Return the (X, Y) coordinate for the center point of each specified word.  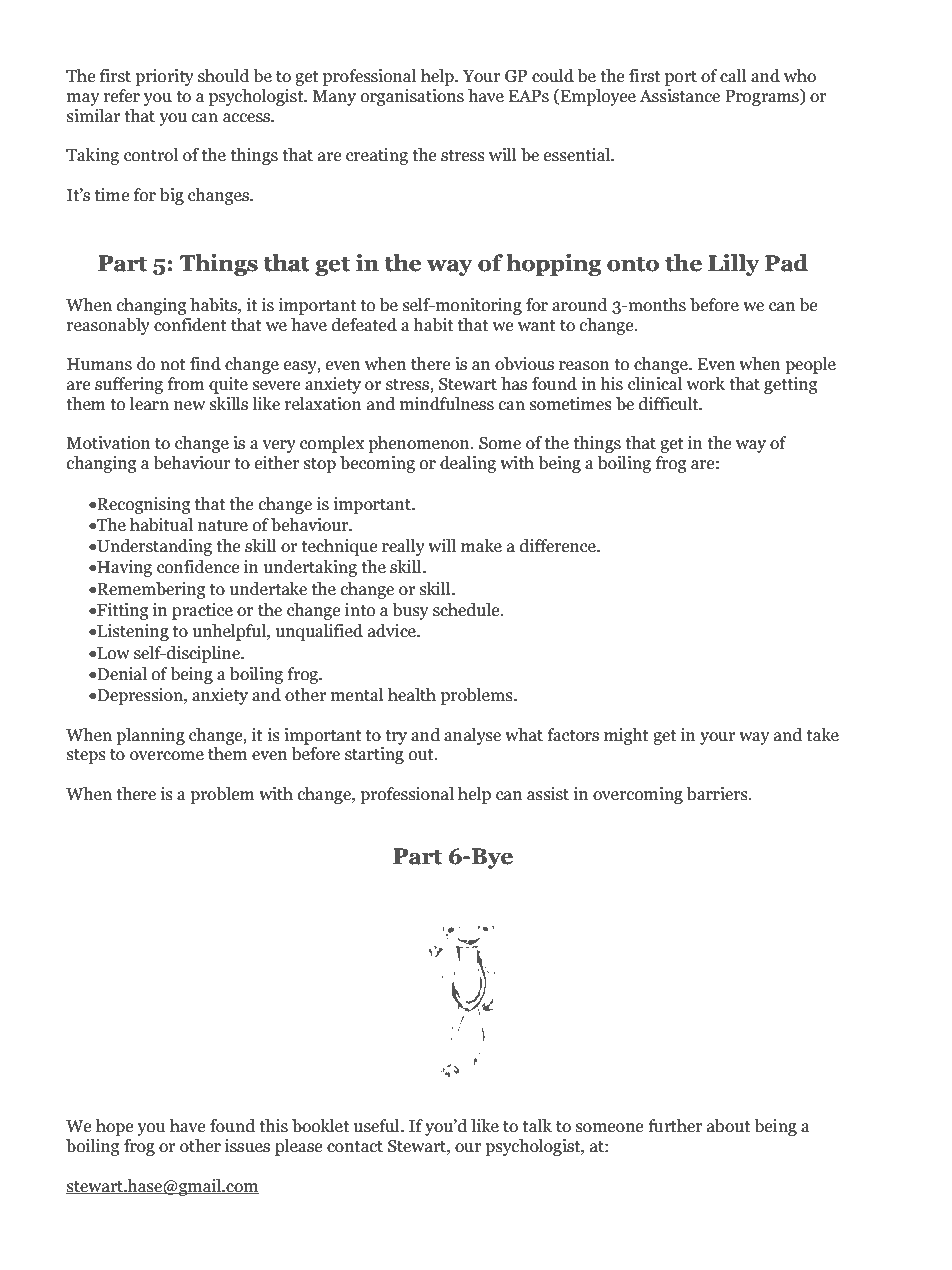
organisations (412, 97)
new (189, 406)
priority (164, 77)
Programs (763, 97)
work (706, 384)
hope (115, 1127)
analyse (472, 736)
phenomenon (420, 444)
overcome (167, 756)
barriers (718, 794)
